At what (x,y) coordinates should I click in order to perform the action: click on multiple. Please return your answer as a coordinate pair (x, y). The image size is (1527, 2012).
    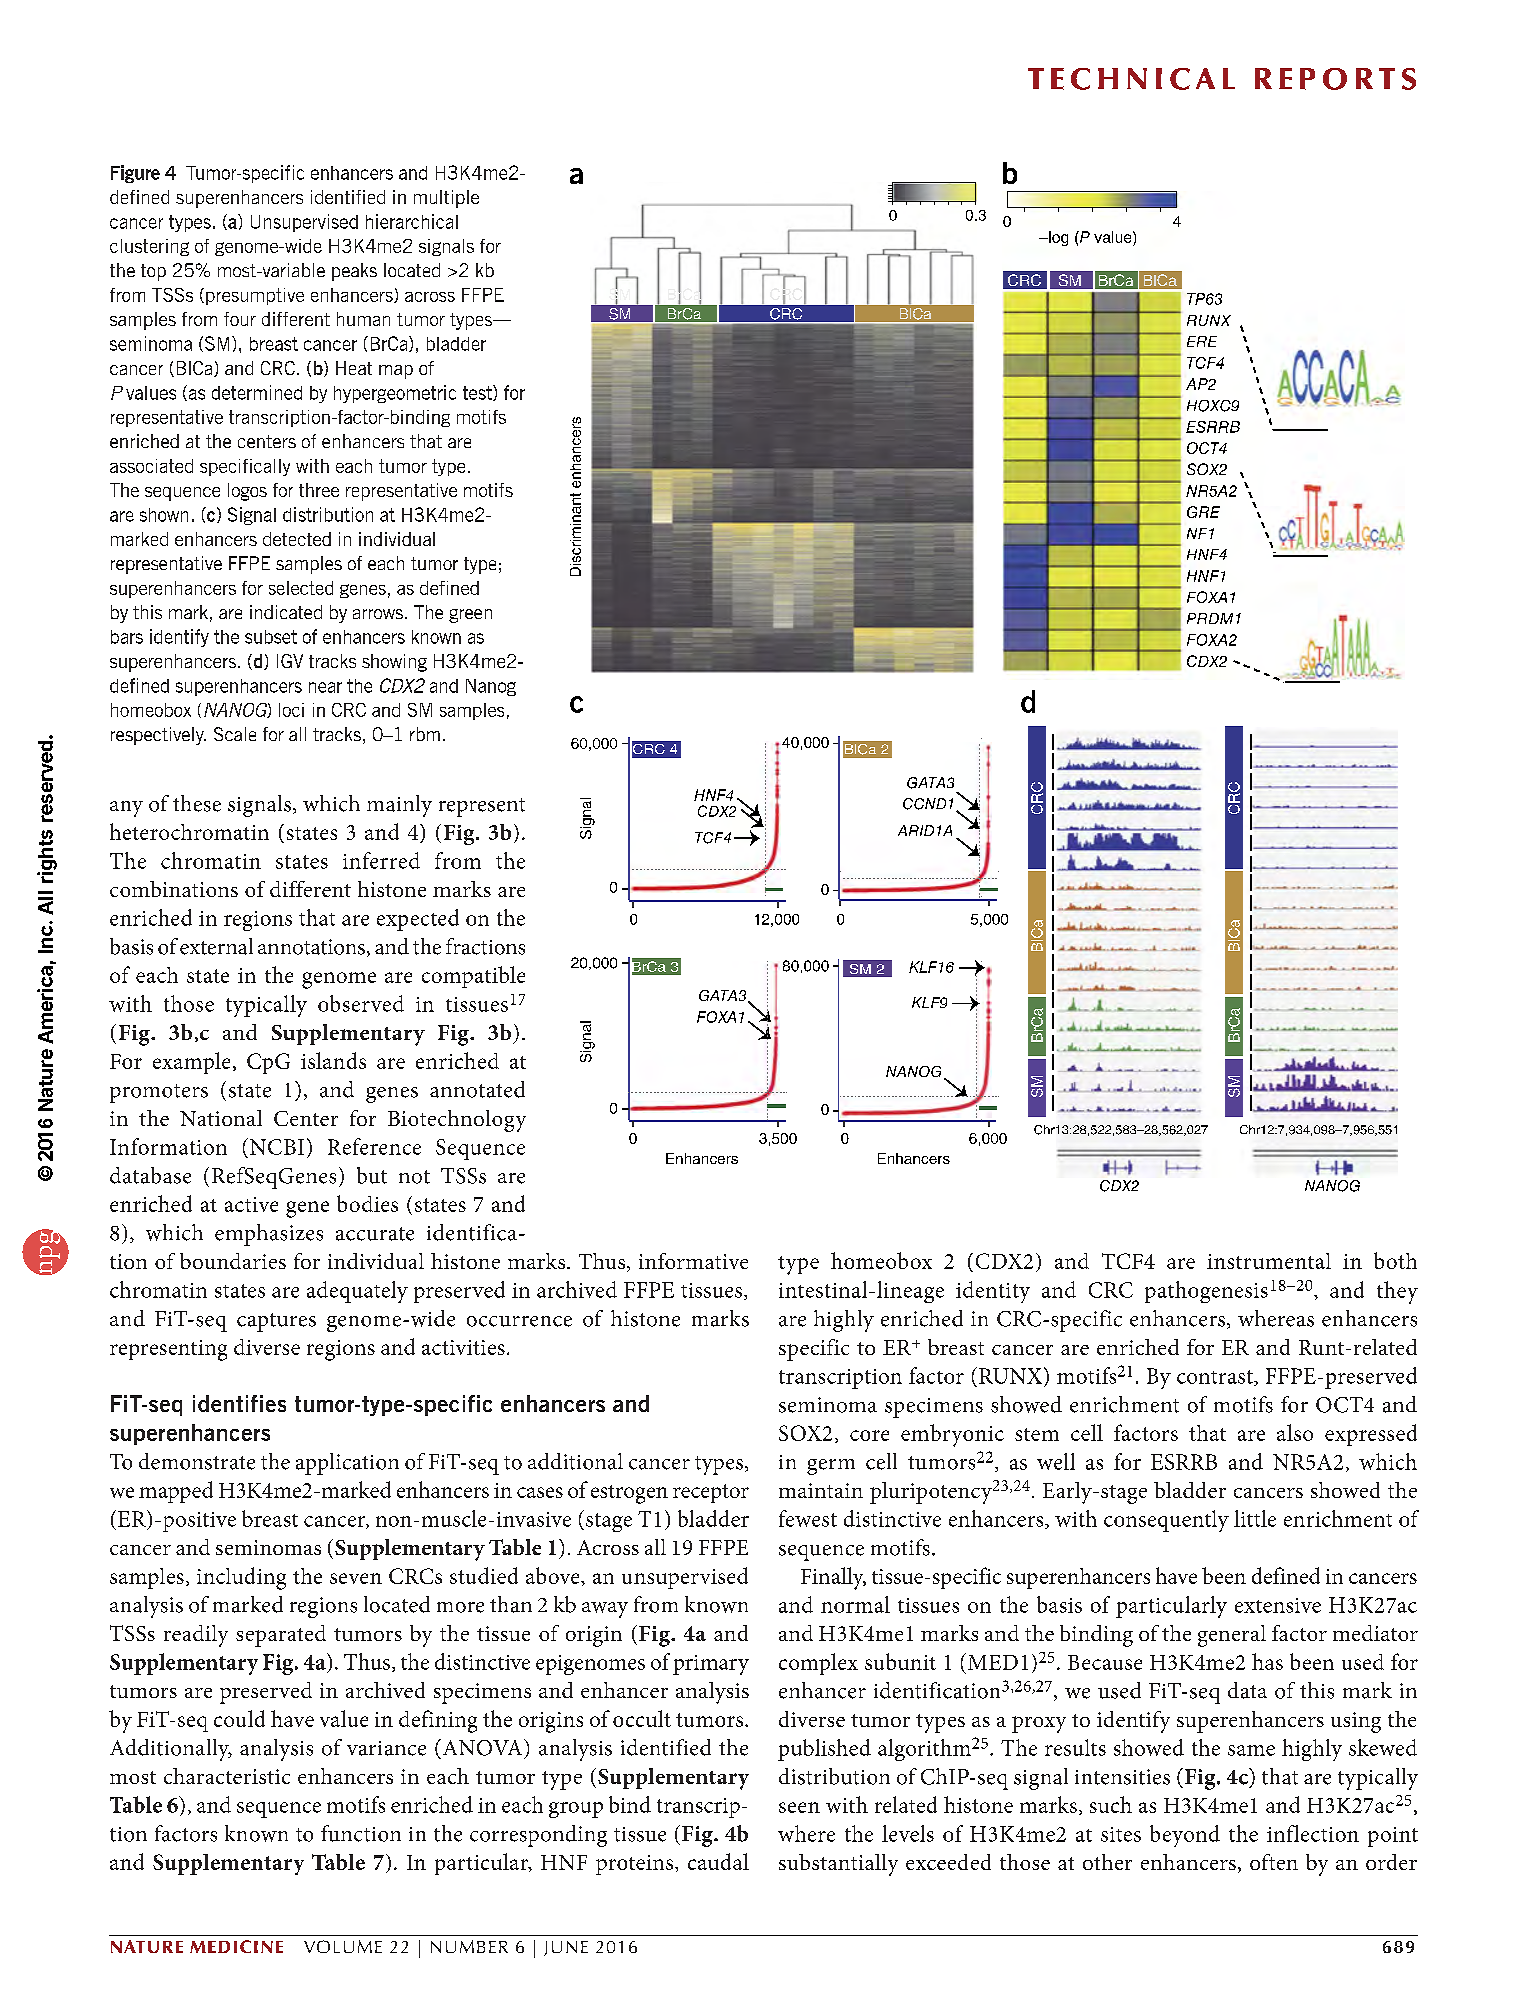
    Looking at the image, I should click on (446, 199).
